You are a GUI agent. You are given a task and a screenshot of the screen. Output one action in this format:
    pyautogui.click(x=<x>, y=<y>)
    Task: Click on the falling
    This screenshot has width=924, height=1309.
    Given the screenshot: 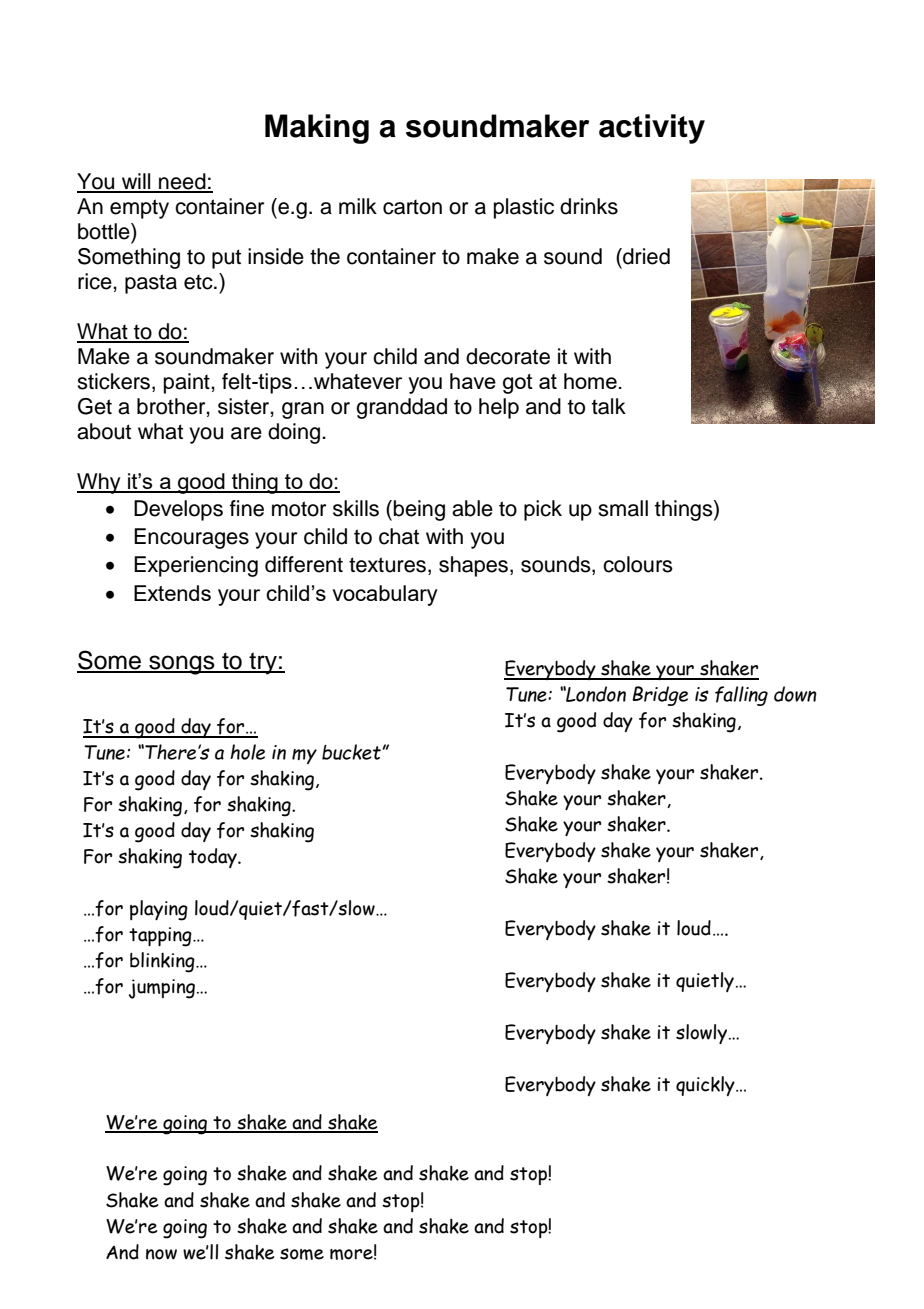 What is the action you would take?
    pyautogui.click(x=741, y=696)
